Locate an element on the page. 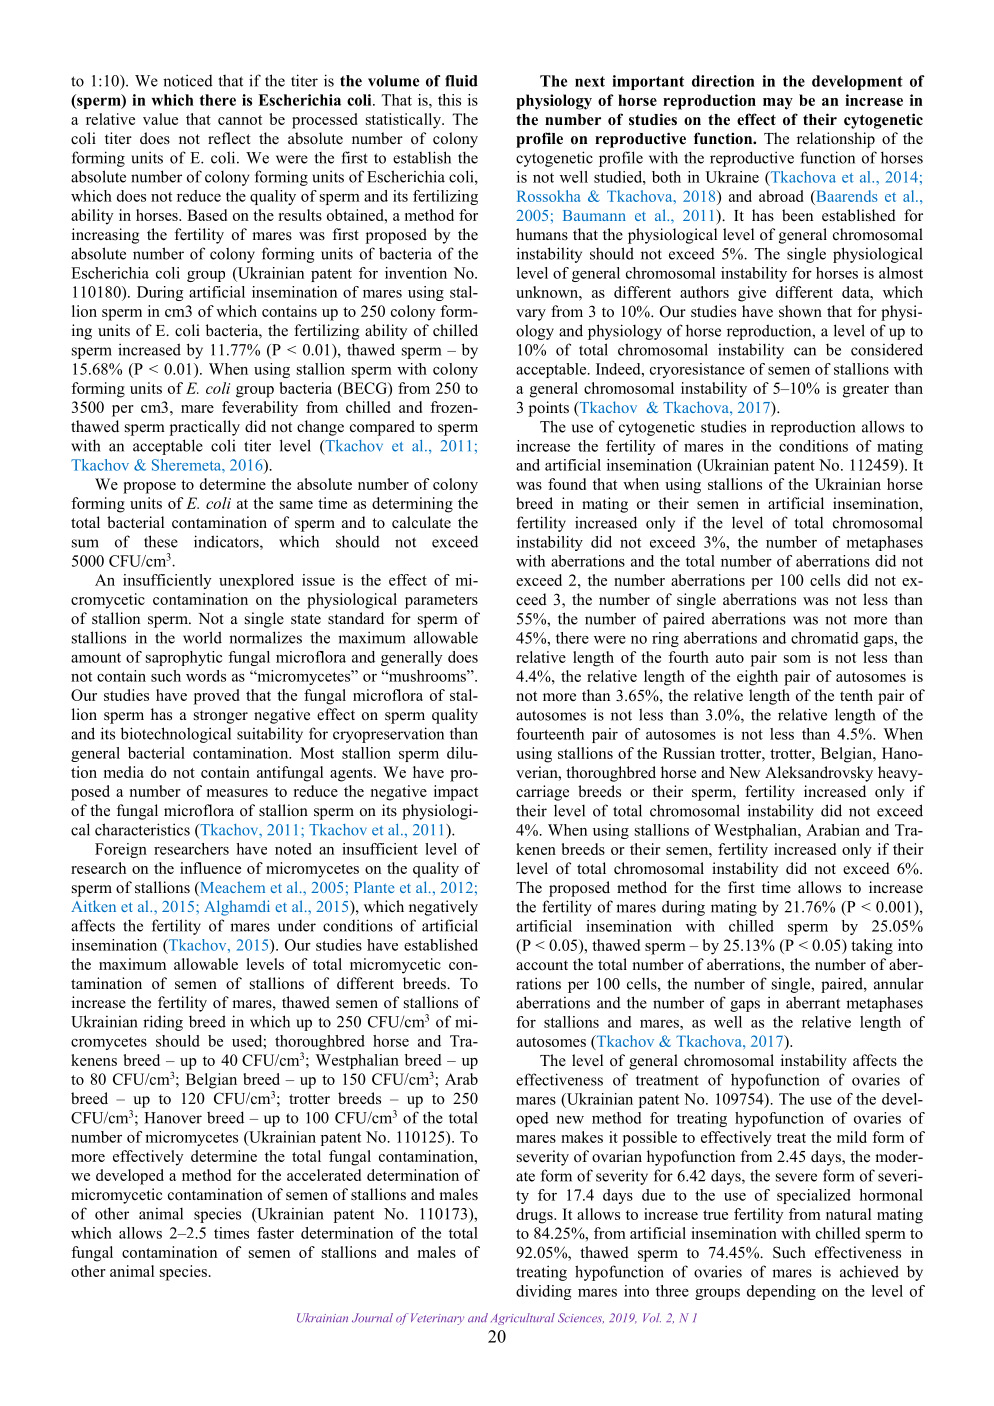  greater is located at coordinates (866, 391).
